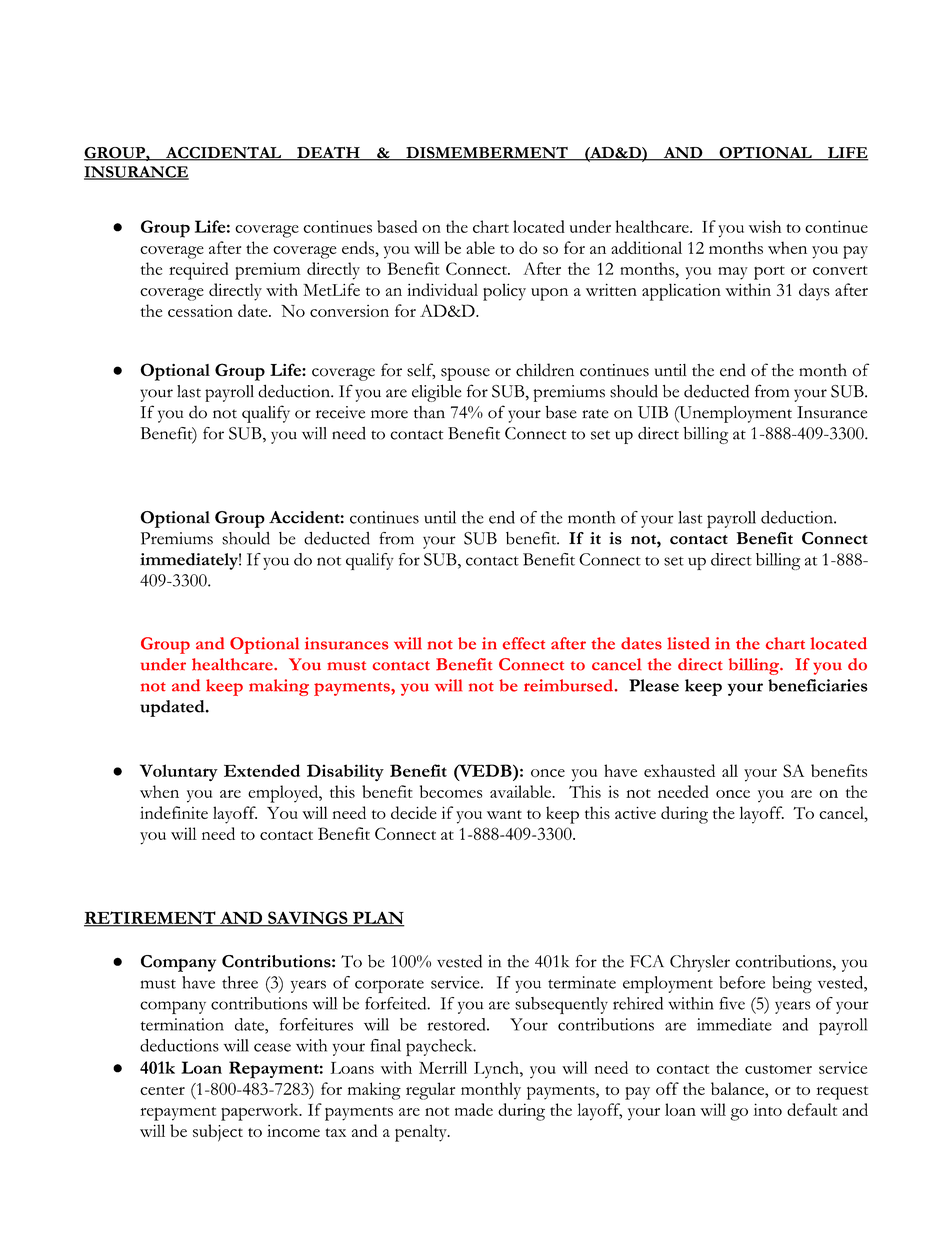 This screenshot has height=1233, width=952. Describe the element at coordinates (814, 292) in the screenshot. I see `days` at that location.
